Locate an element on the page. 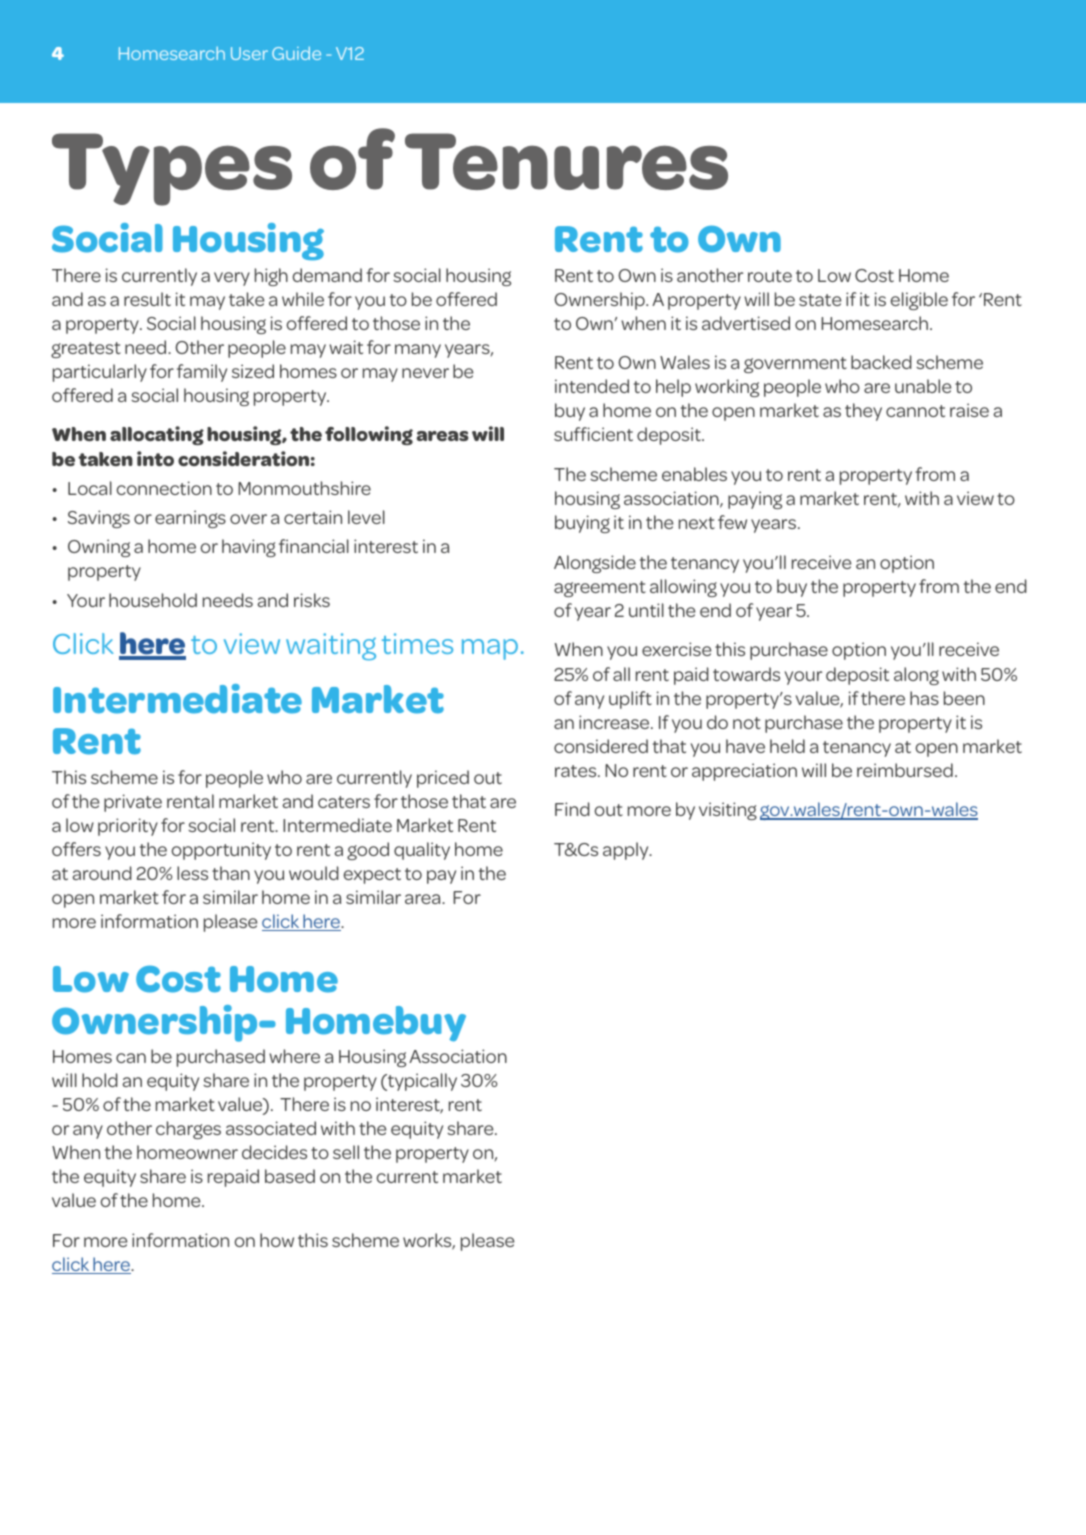 This image has height=1535, width=1086. reimbursed is located at coordinates (905, 770).
